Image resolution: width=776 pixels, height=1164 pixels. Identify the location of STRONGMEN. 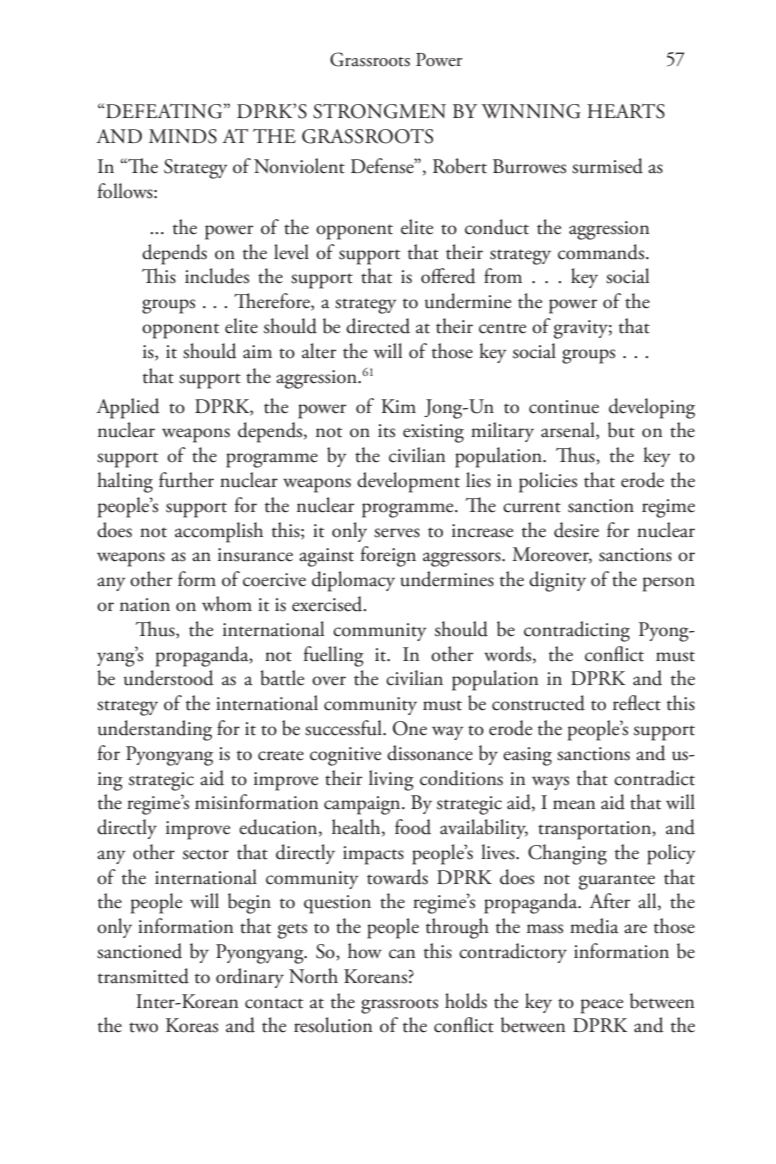
(379, 111).
